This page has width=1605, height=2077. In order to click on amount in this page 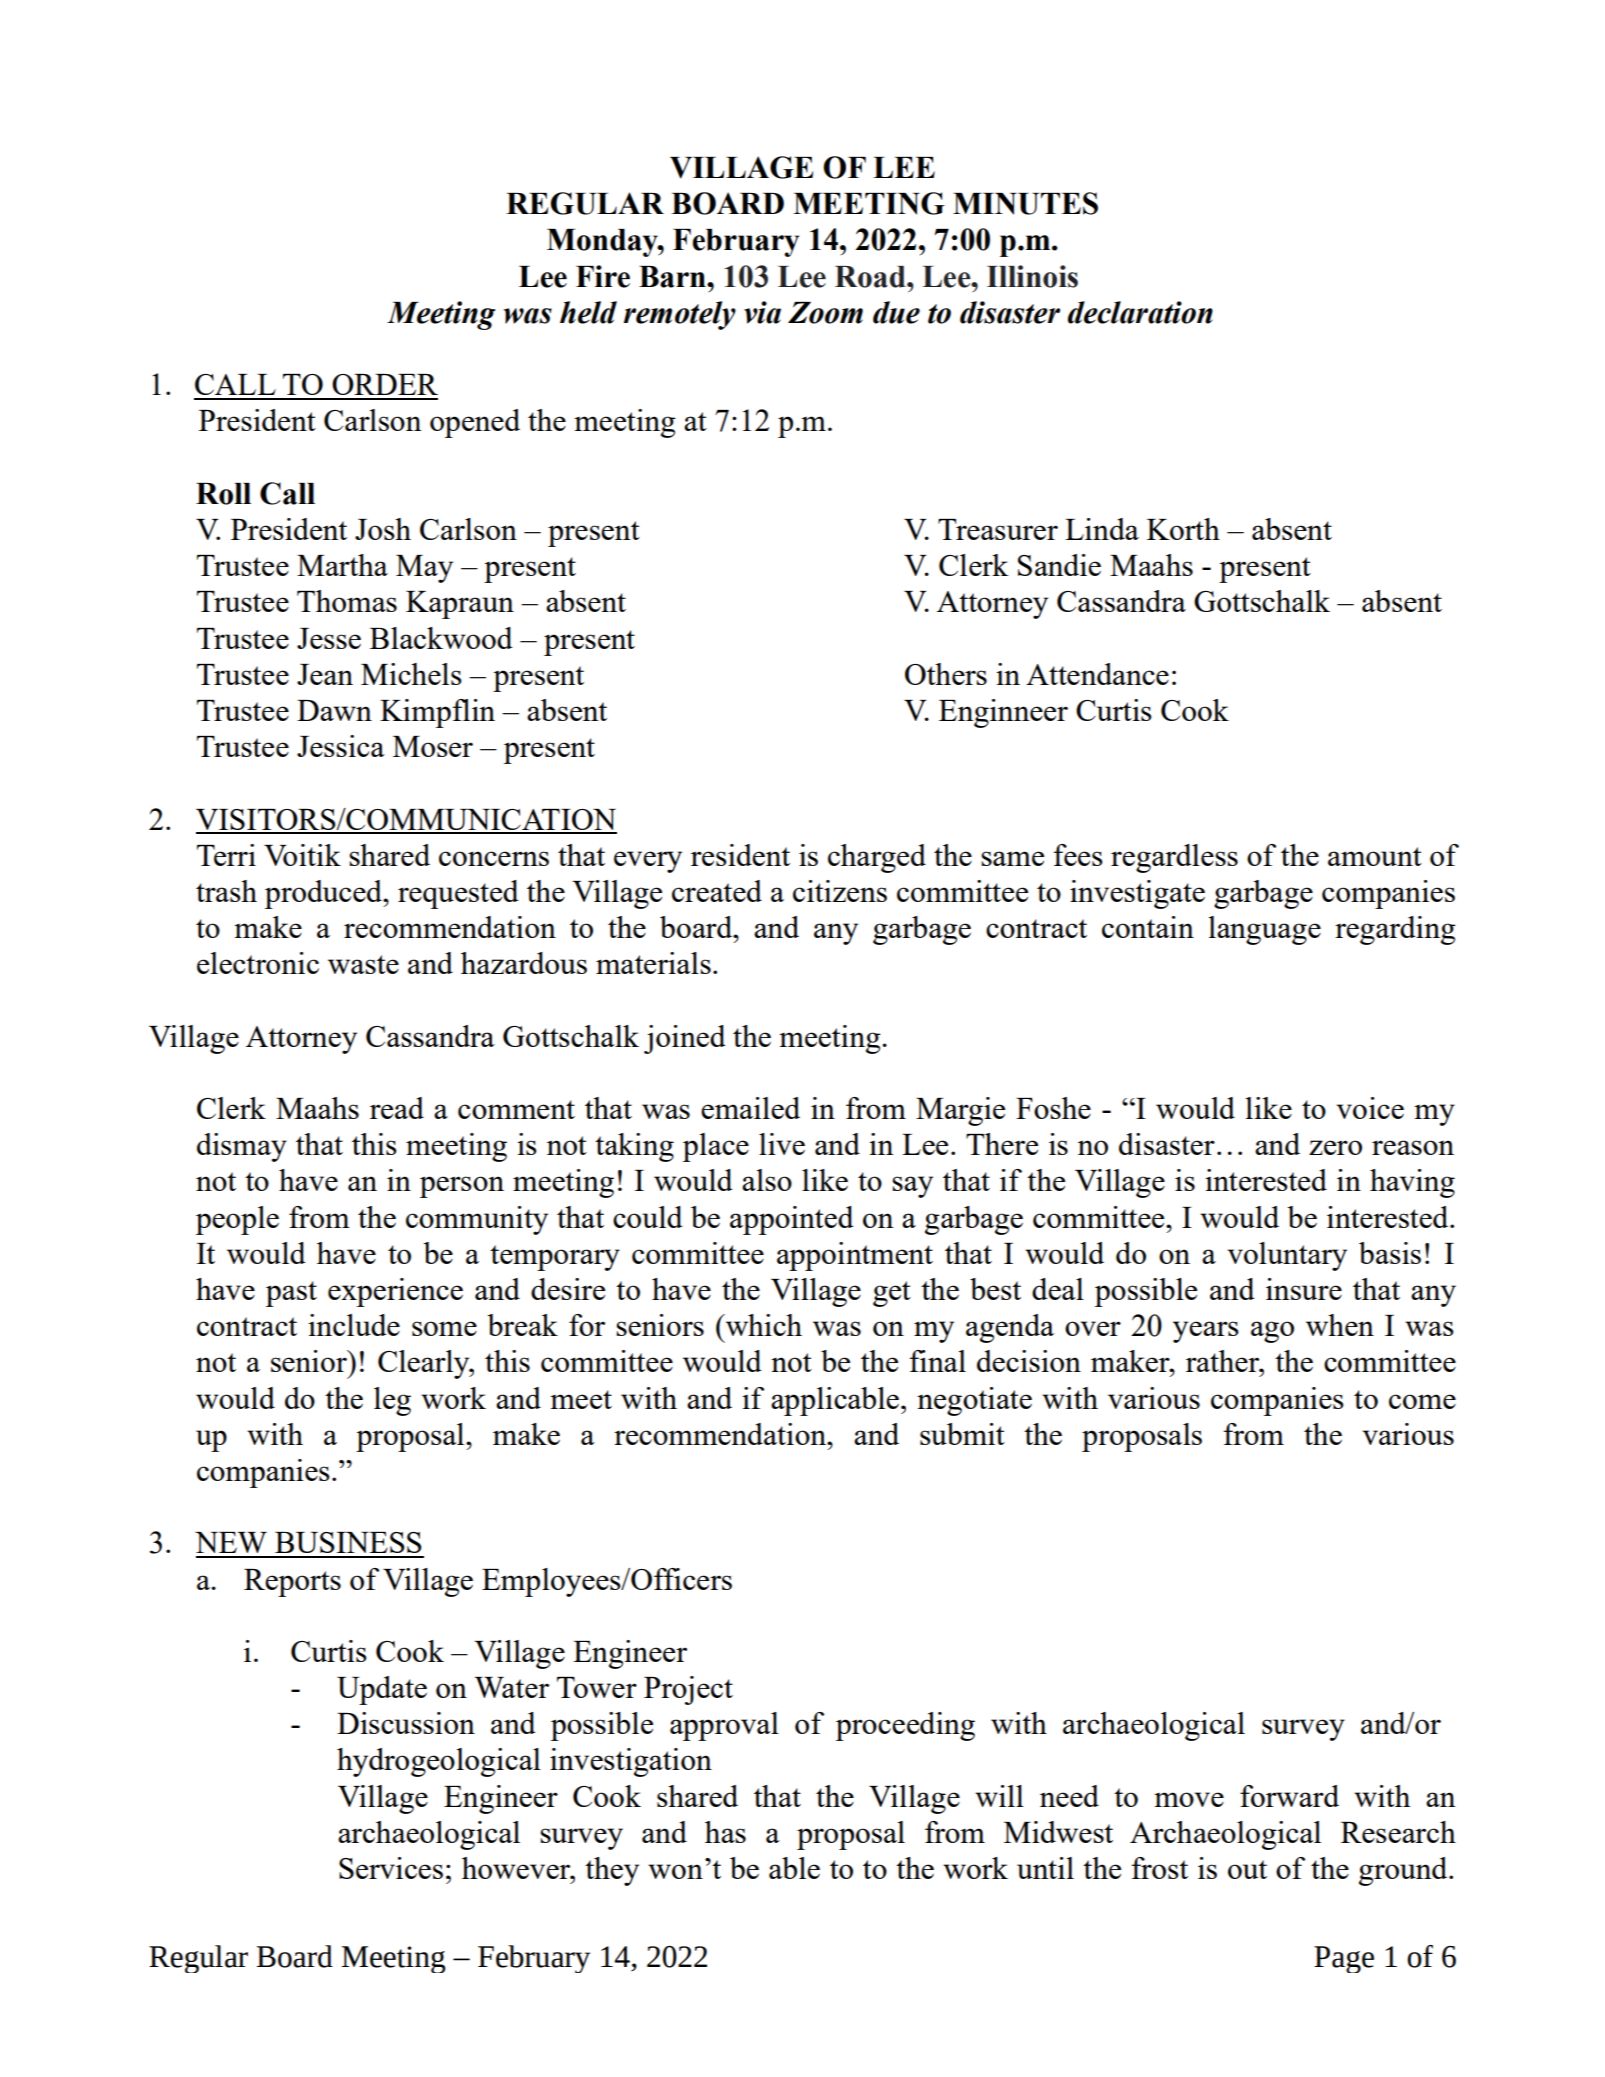, I will do `click(1375, 856)`.
